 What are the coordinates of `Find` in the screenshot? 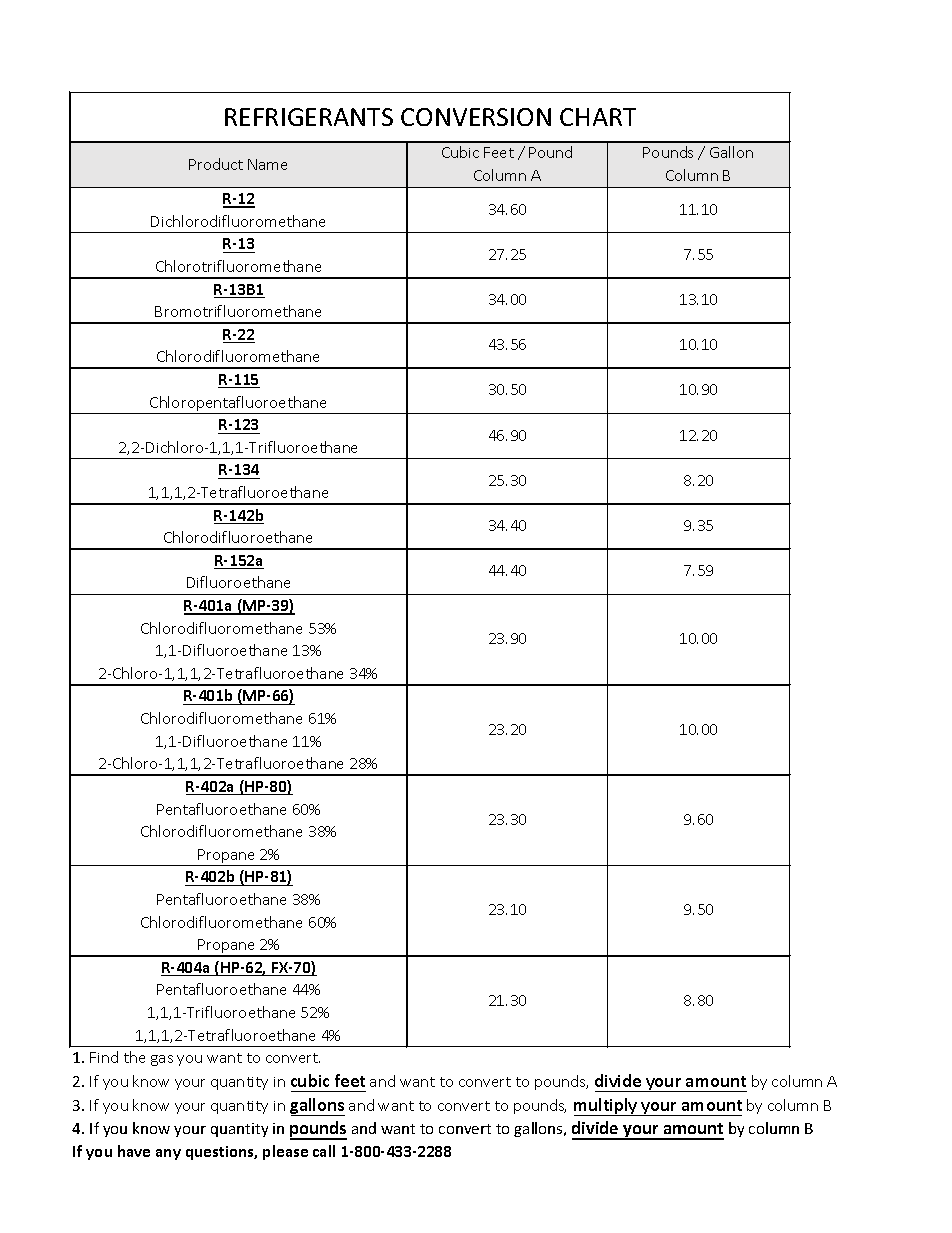 It's located at (104, 1057).
